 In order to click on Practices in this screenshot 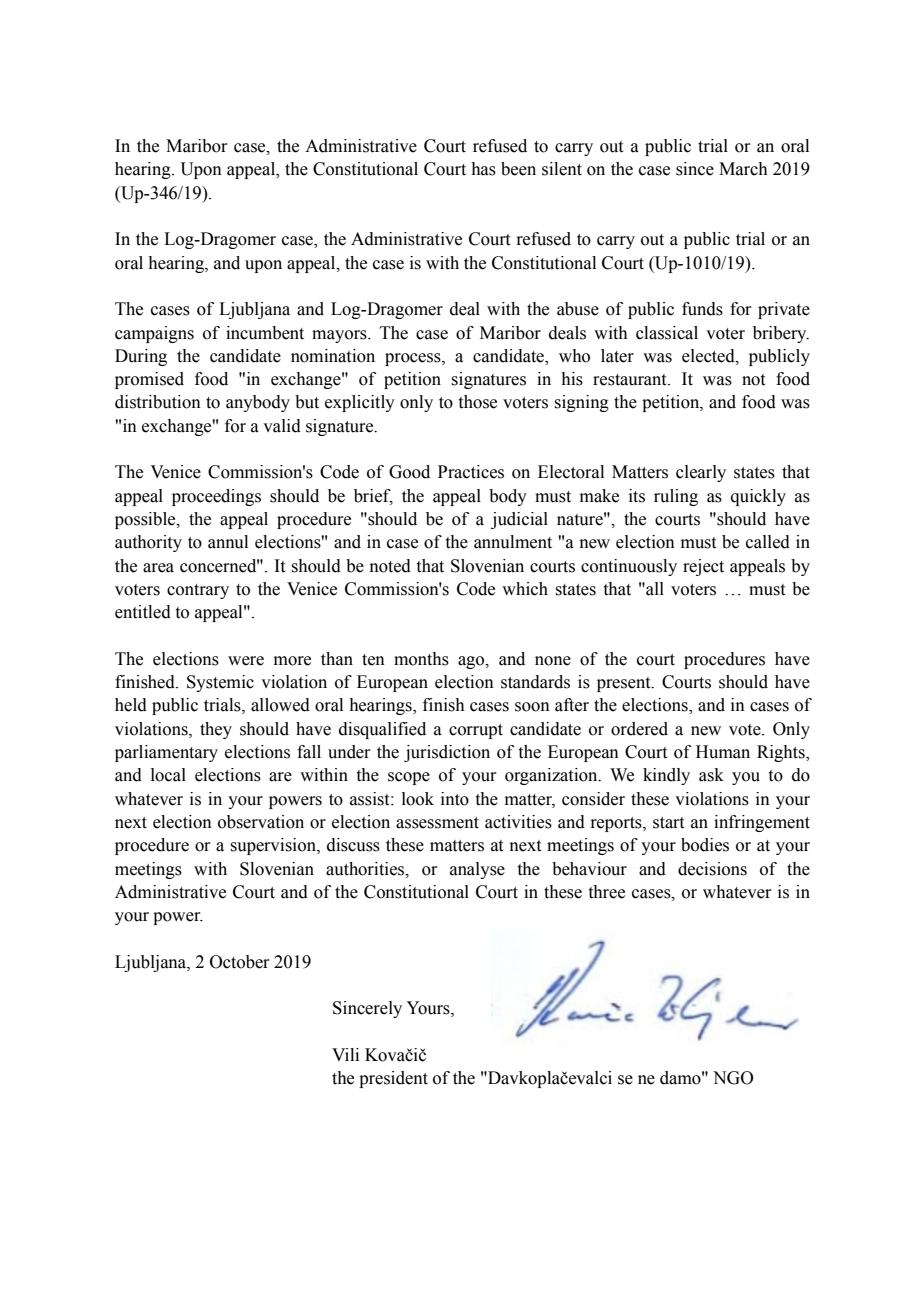, I will do `click(471, 472)`.
